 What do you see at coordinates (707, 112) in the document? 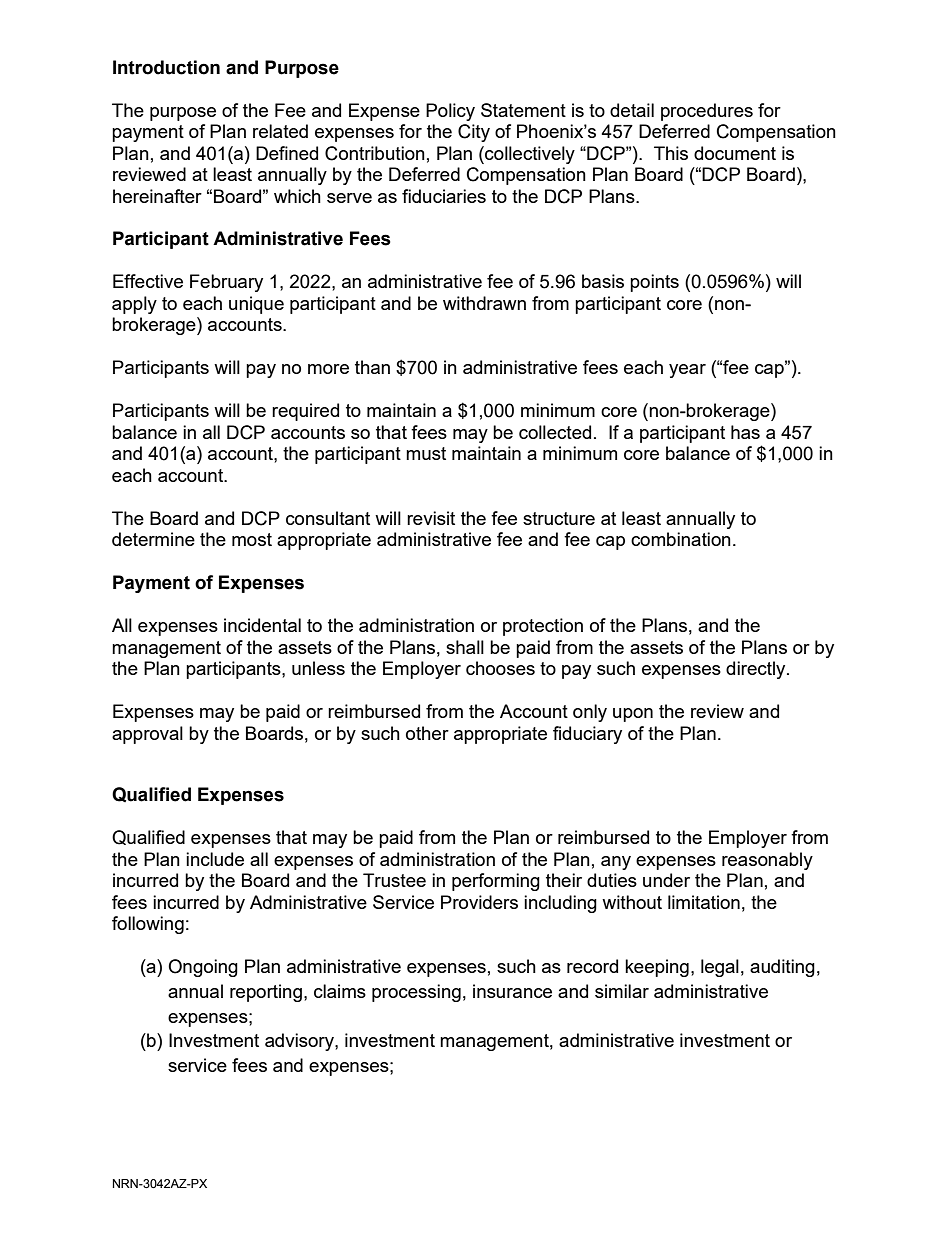
I see `procedures` at bounding box center [707, 112].
